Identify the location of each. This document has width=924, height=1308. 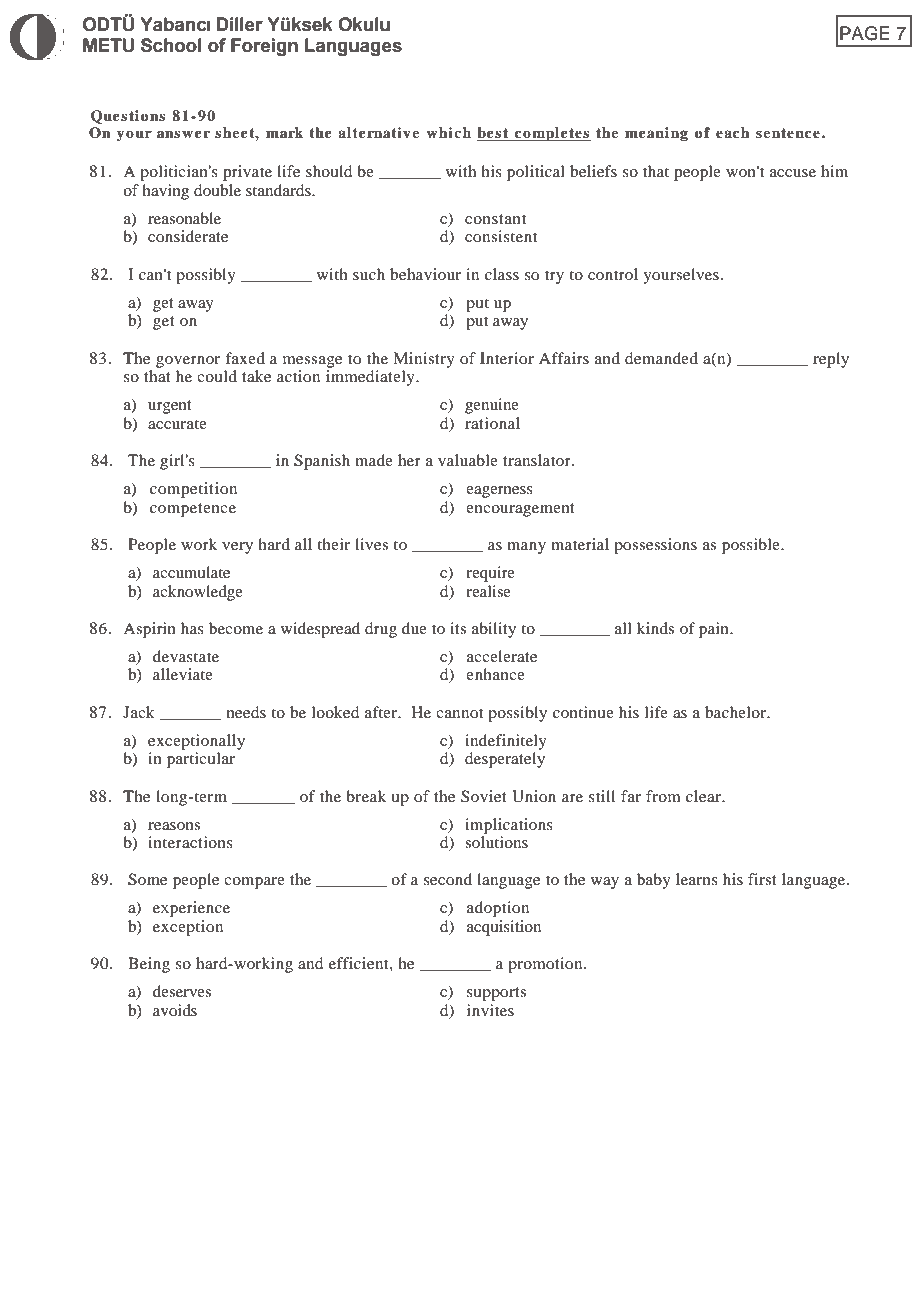
(733, 132).
